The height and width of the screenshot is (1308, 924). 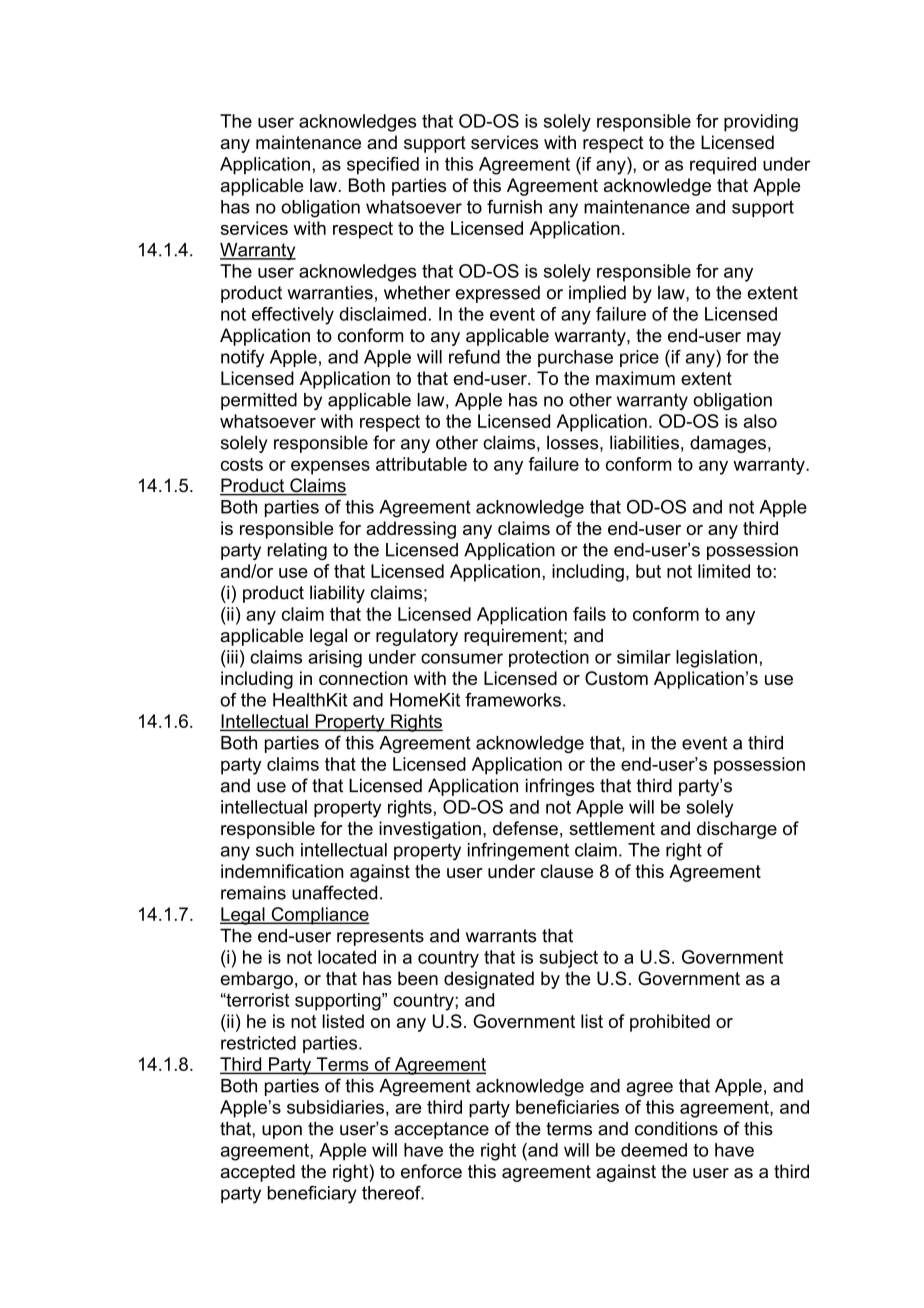 I want to click on required, so click(x=723, y=166).
